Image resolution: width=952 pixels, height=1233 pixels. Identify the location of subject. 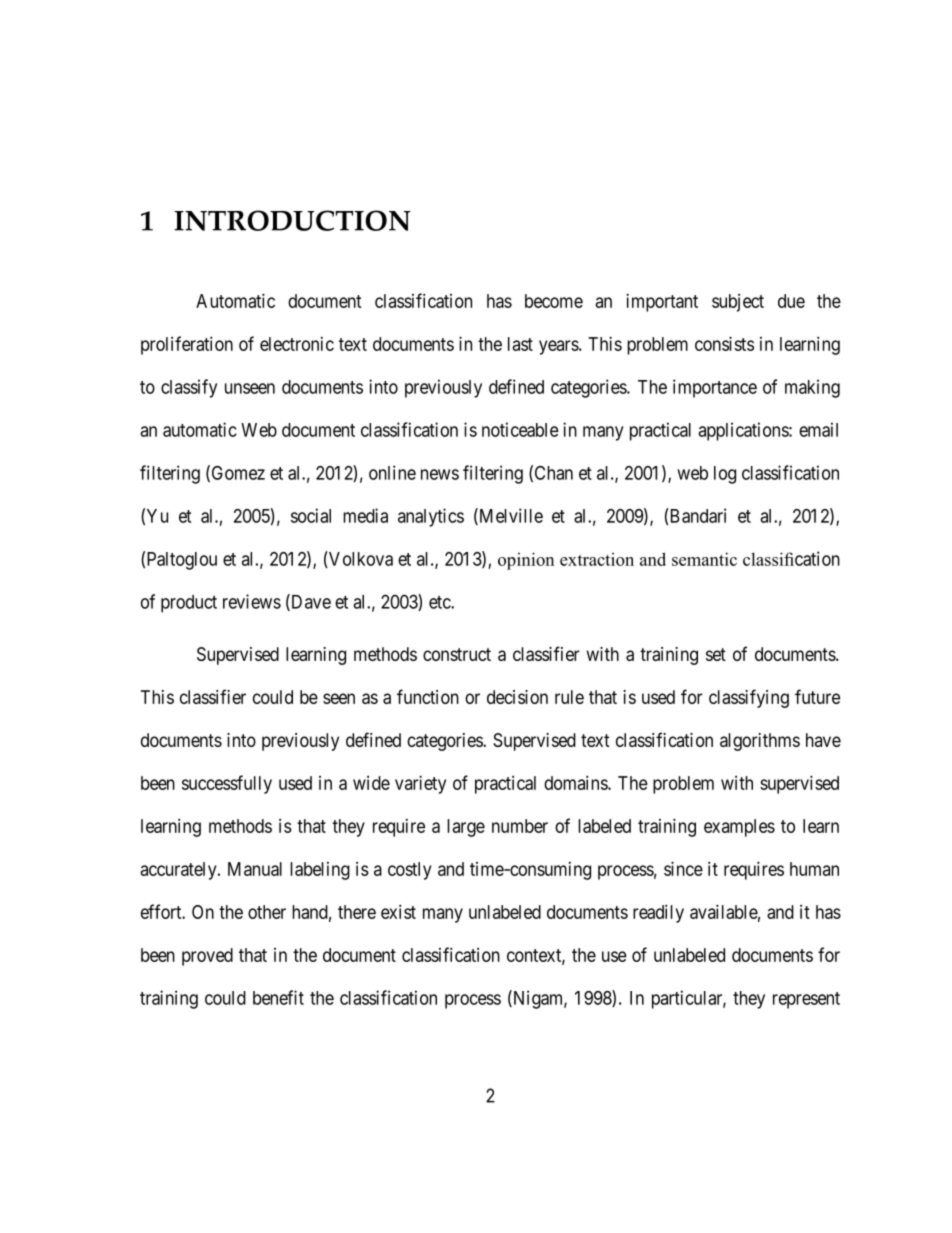
(738, 303).
